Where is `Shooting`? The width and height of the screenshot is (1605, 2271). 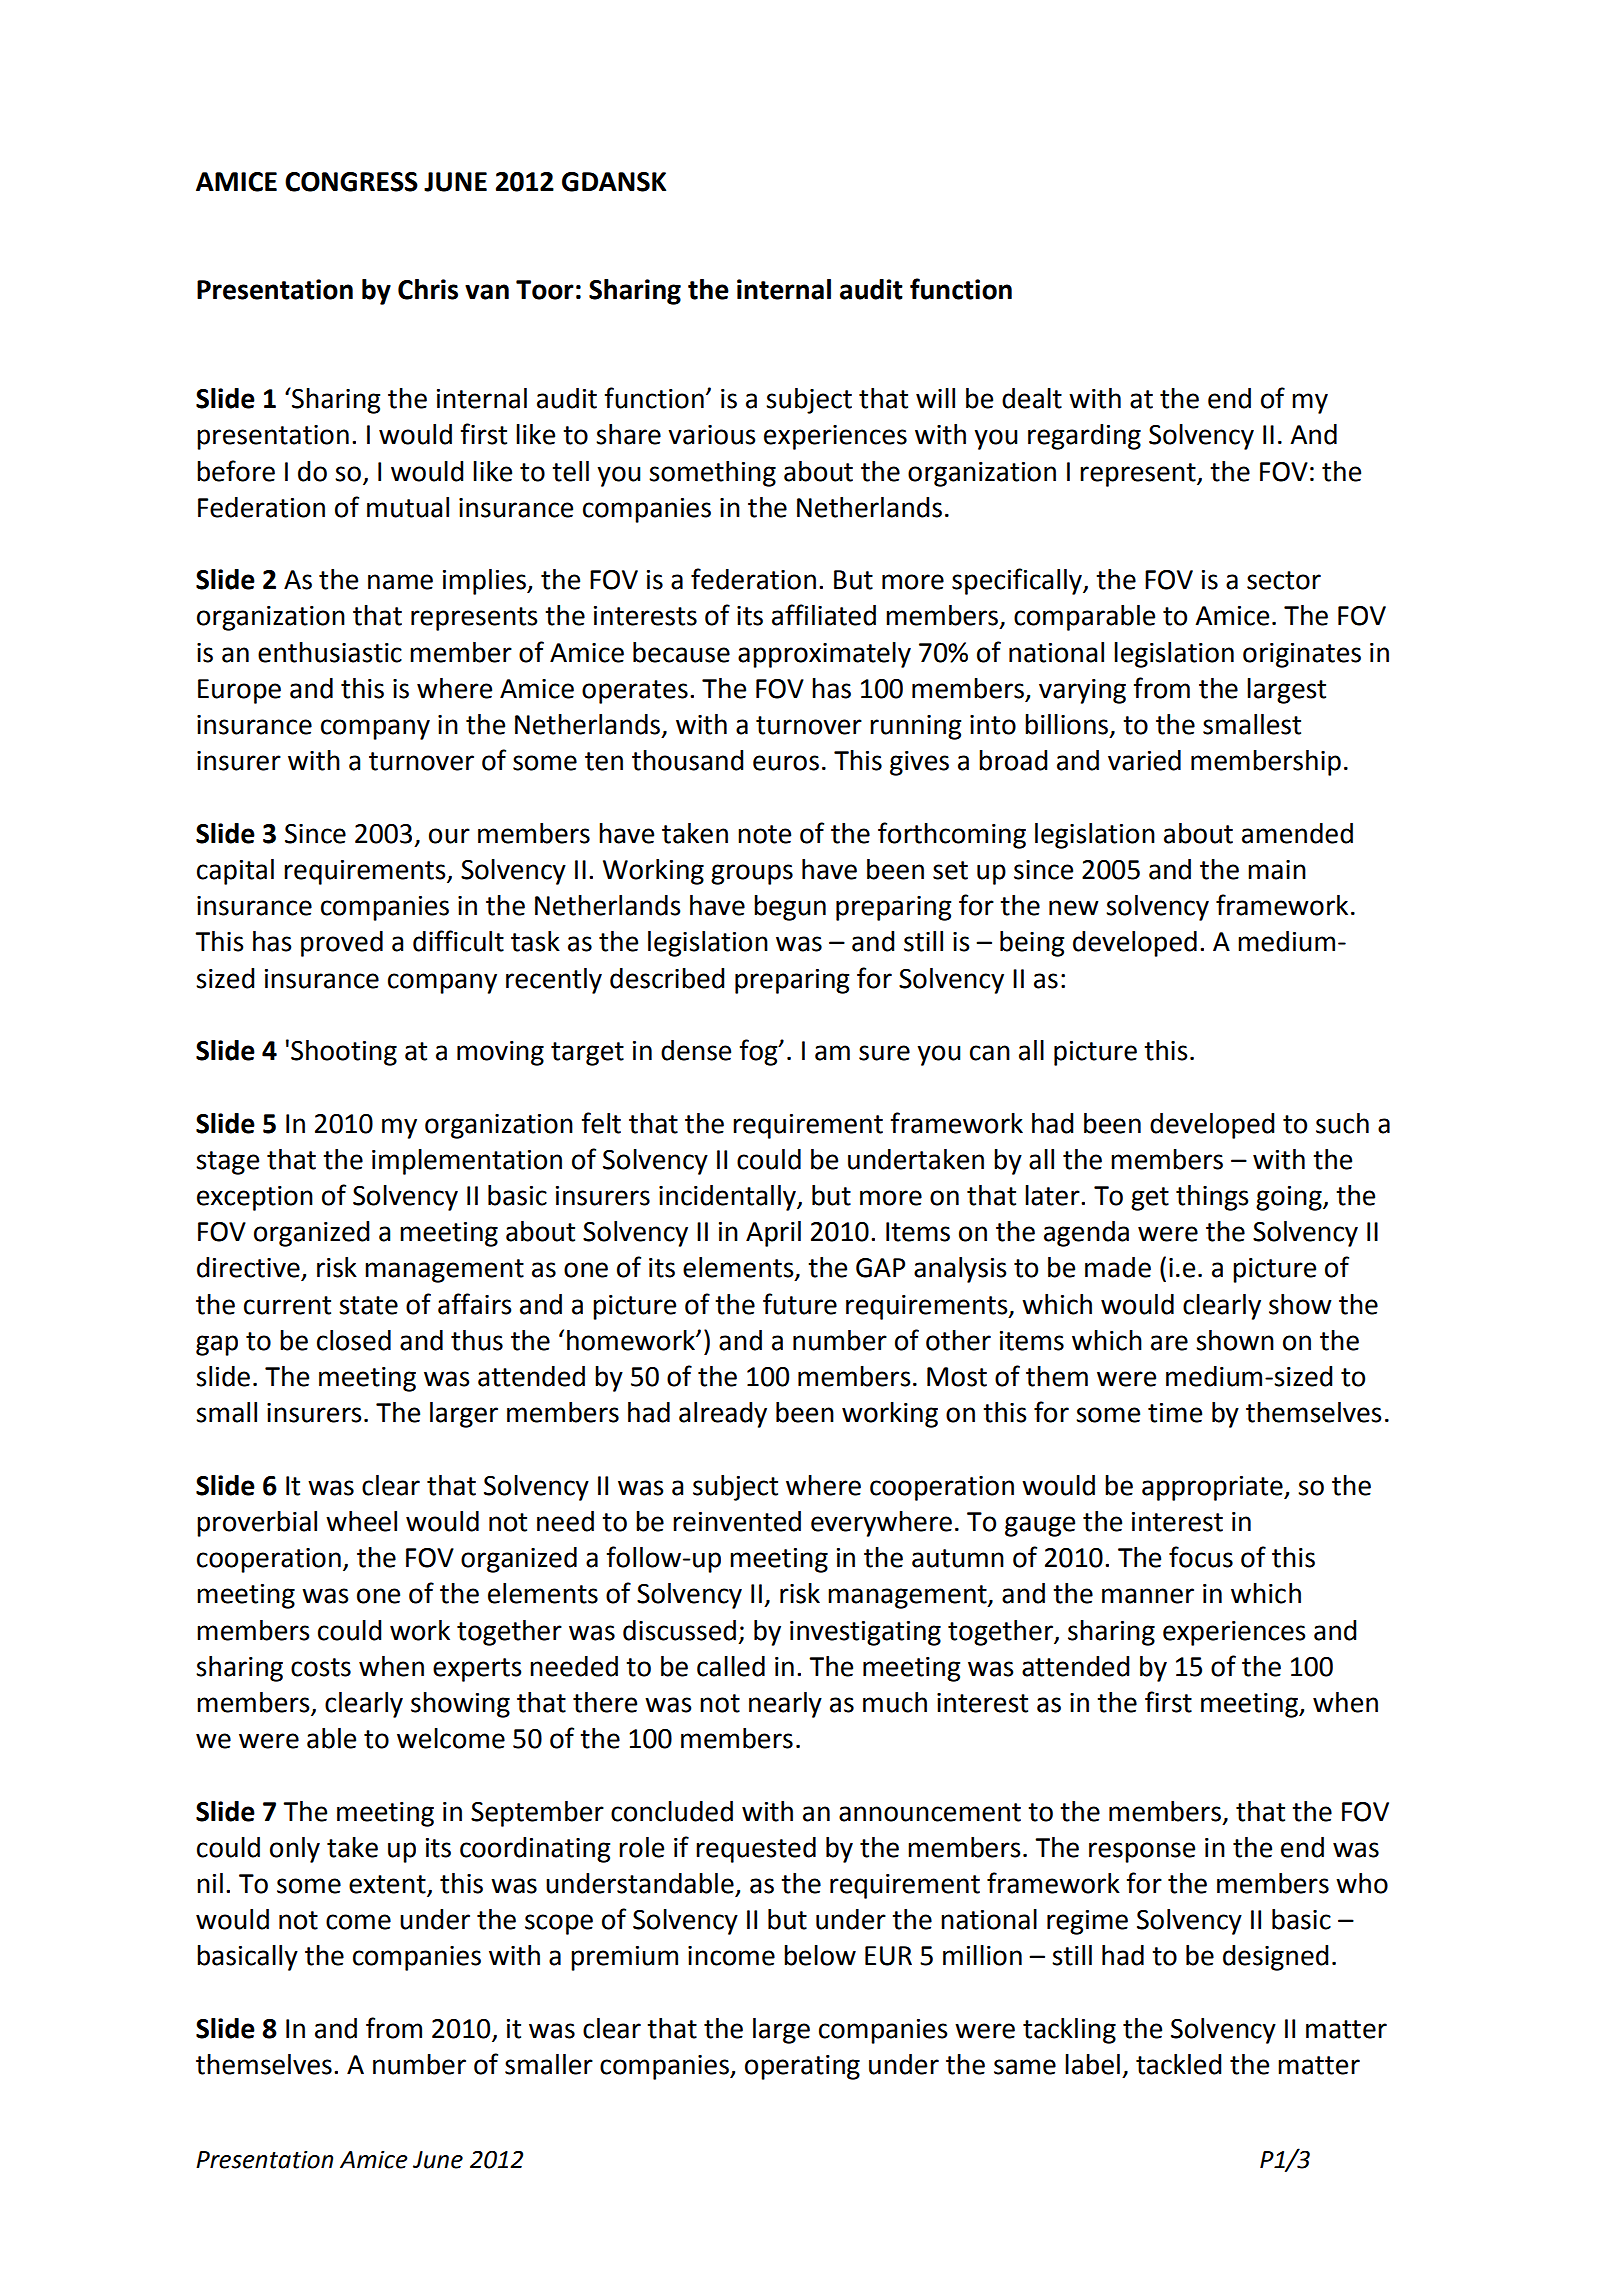
Shooting is located at coordinates (344, 1053).
